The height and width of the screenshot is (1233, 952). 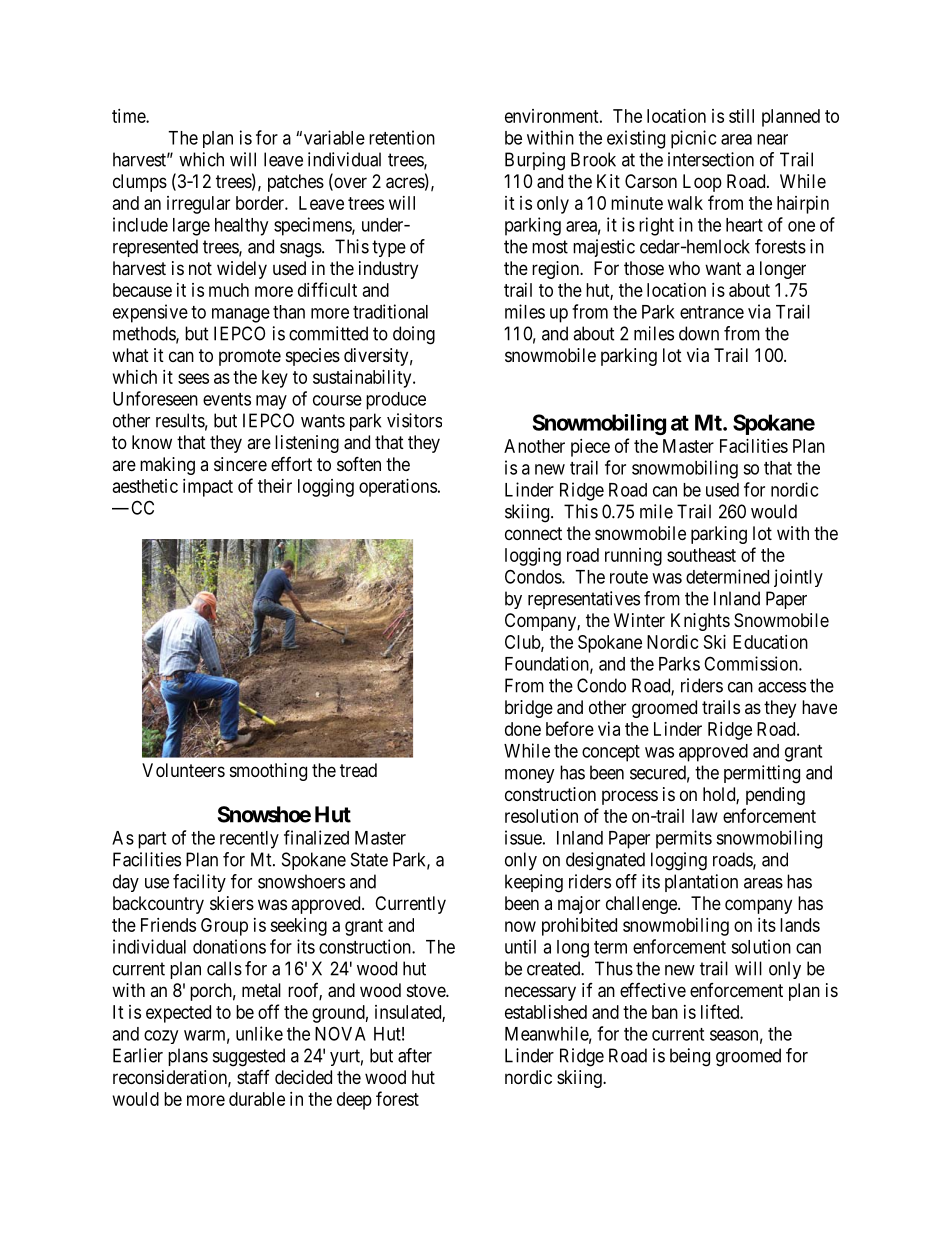 I want to click on after, so click(x=415, y=1055).
